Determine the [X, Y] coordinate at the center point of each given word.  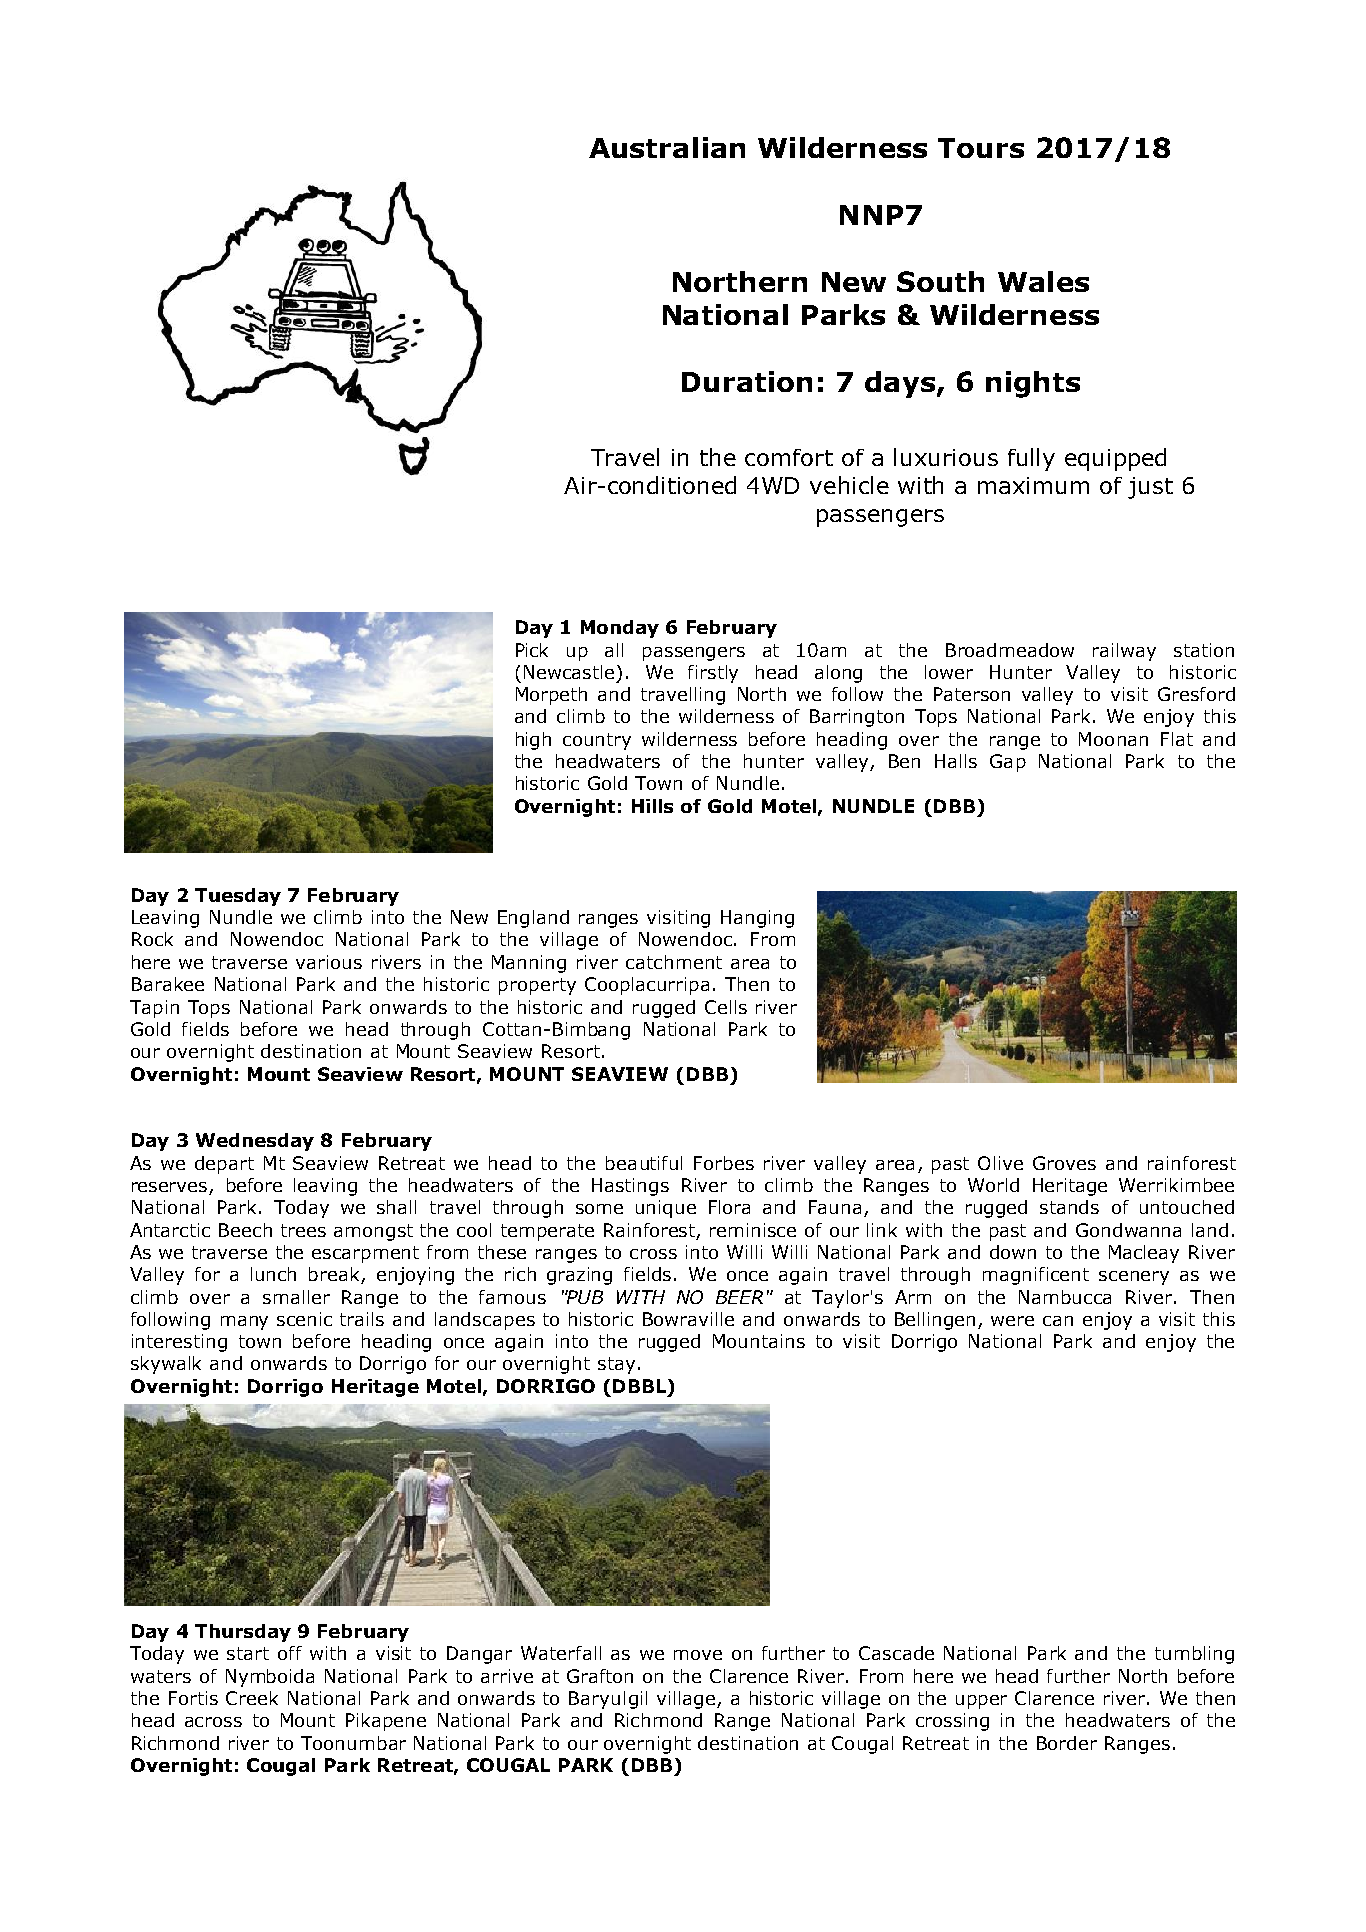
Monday [620, 629]
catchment [674, 962]
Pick [532, 650]
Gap [1008, 763]
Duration [747, 381]
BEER [739, 1297]
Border [1067, 1743]
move [698, 1655]
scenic [304, 1319]
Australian [667, 147]
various [329, 962]
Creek [252, 1698]
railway [1124, 652]
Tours [981, 148]
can [1058, 1321]
